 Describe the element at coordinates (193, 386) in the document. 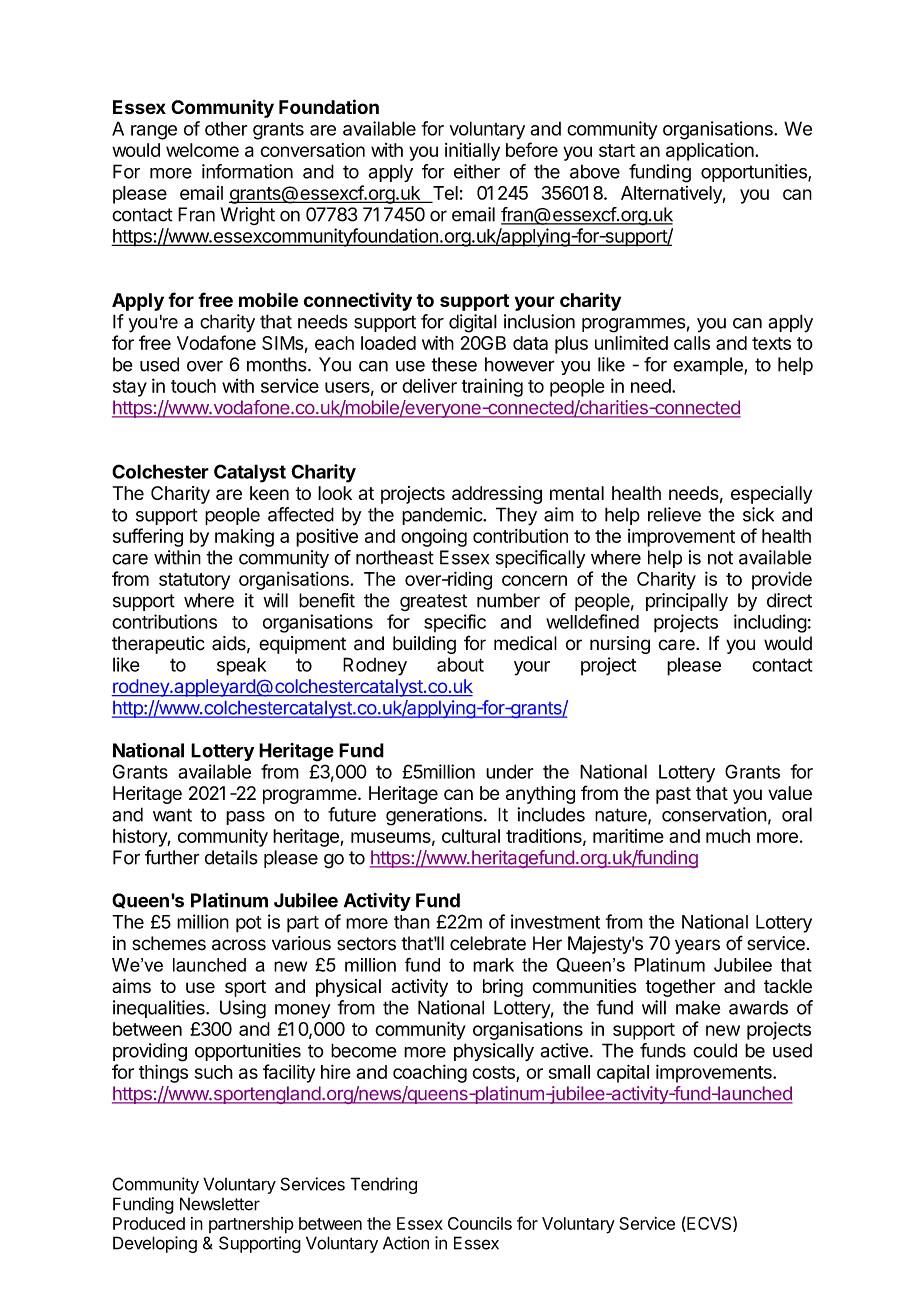

I see `touch` at that location.
